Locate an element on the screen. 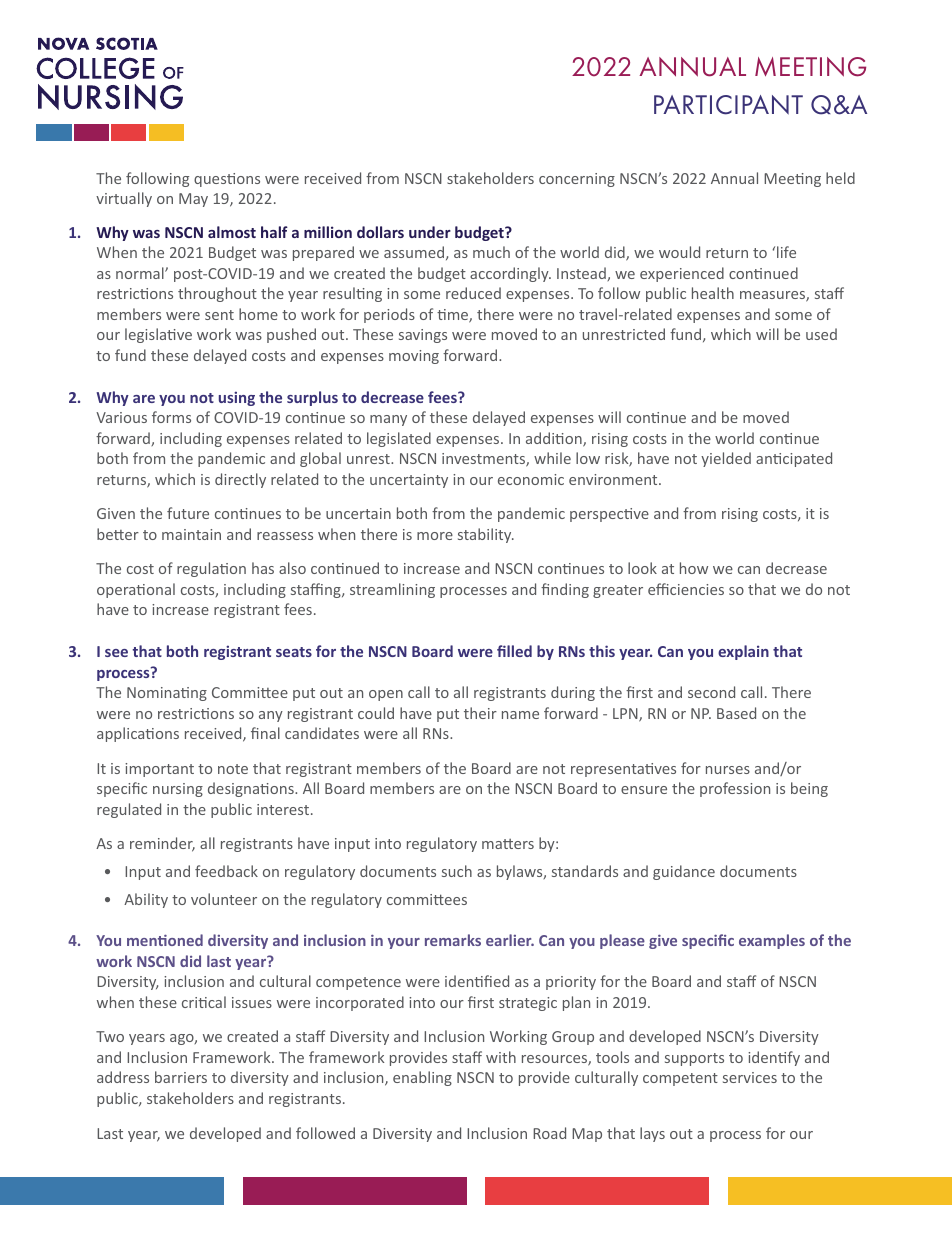 The height and width of the screenshot is (1233, 952). nursing is located at coordinates (178, 790).
